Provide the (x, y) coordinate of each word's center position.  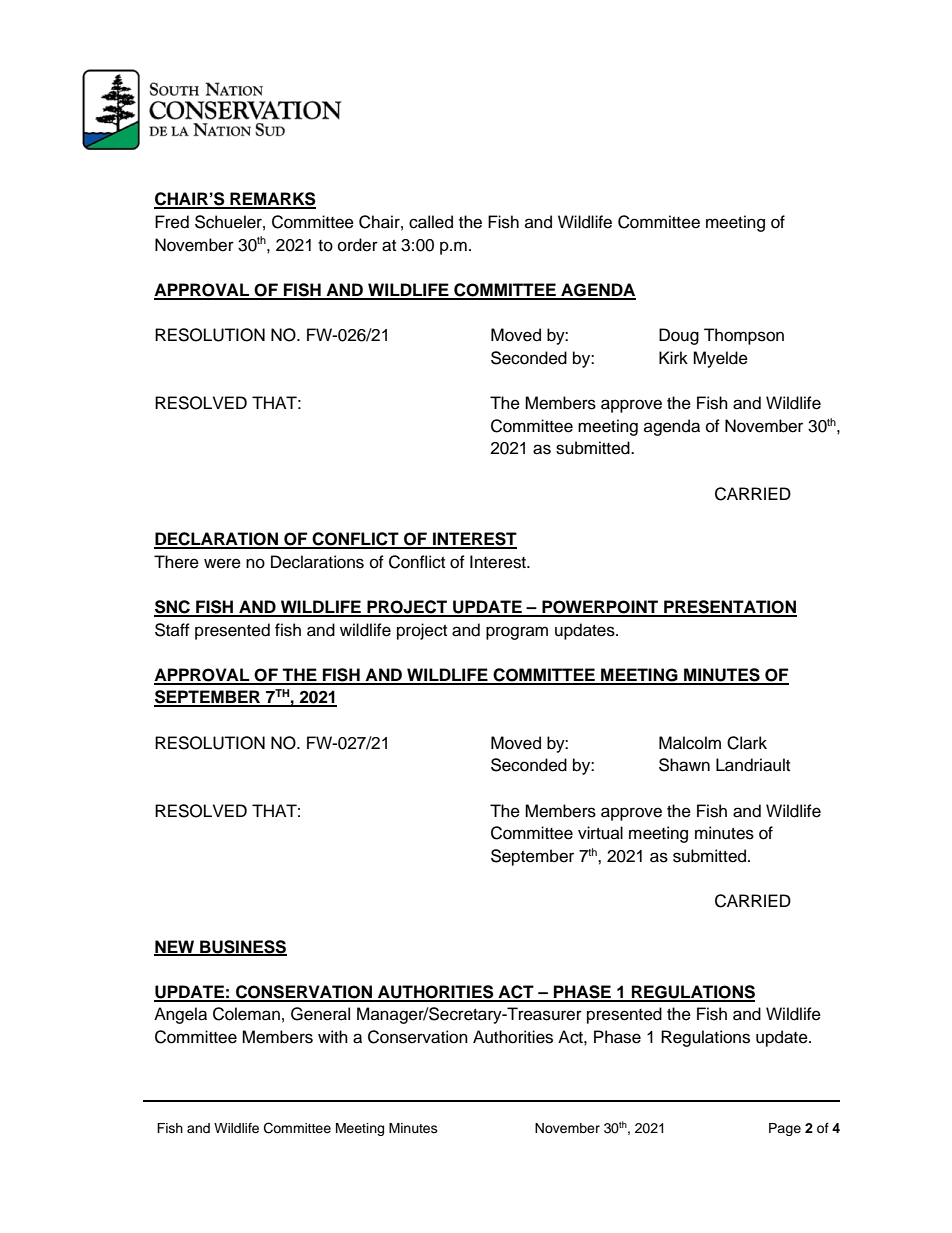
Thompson (744, 336)
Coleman (246, 1014)
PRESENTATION (729, 608)
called (431, 222)
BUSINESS (242, 947)
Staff (172, 630)
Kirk (673, 357)
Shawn (684, 765)
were (222, 563)
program (517, 633)
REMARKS (272, 200)
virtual (600, 833)
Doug (679, 336)
